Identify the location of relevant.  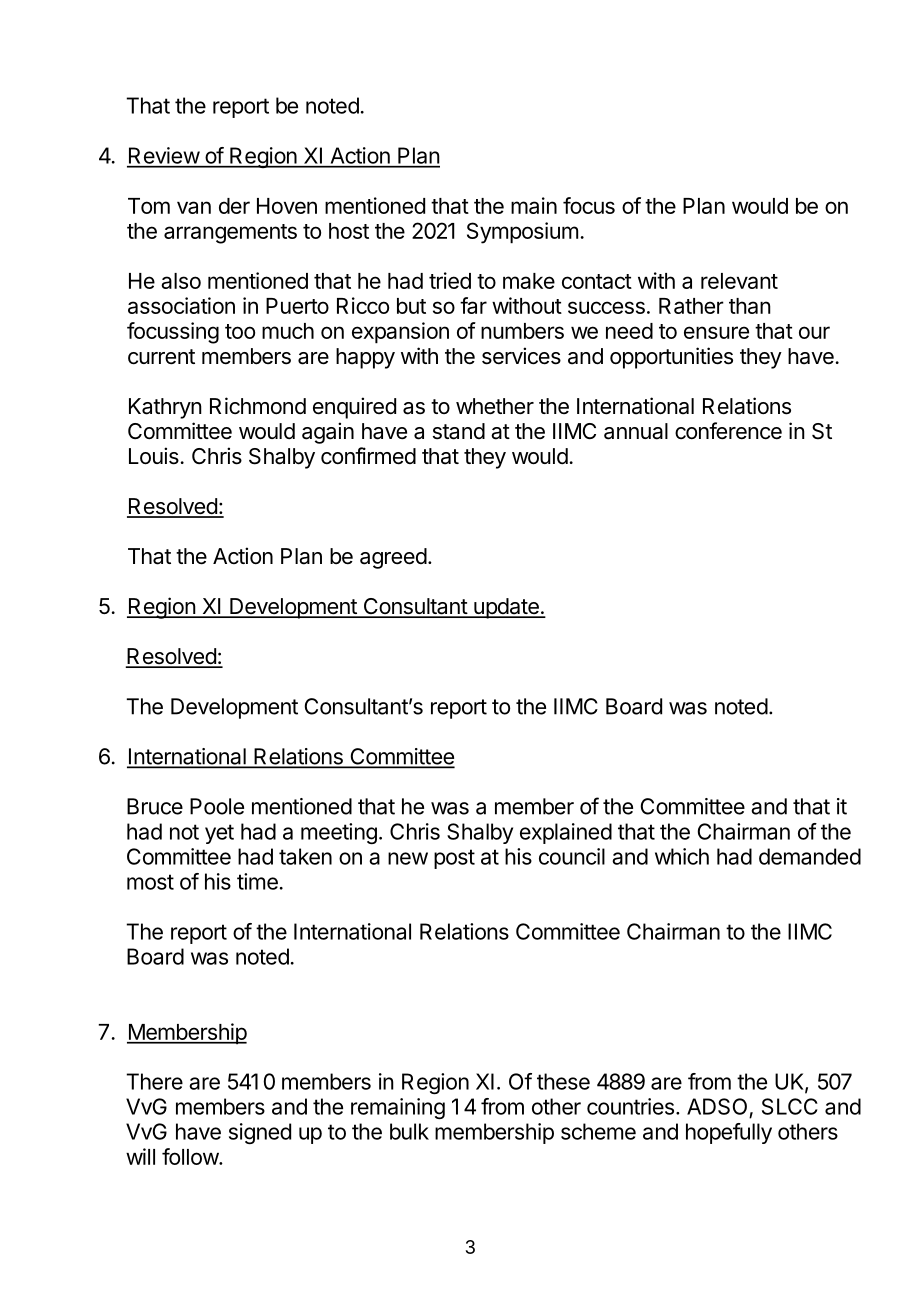
(739, 281).
